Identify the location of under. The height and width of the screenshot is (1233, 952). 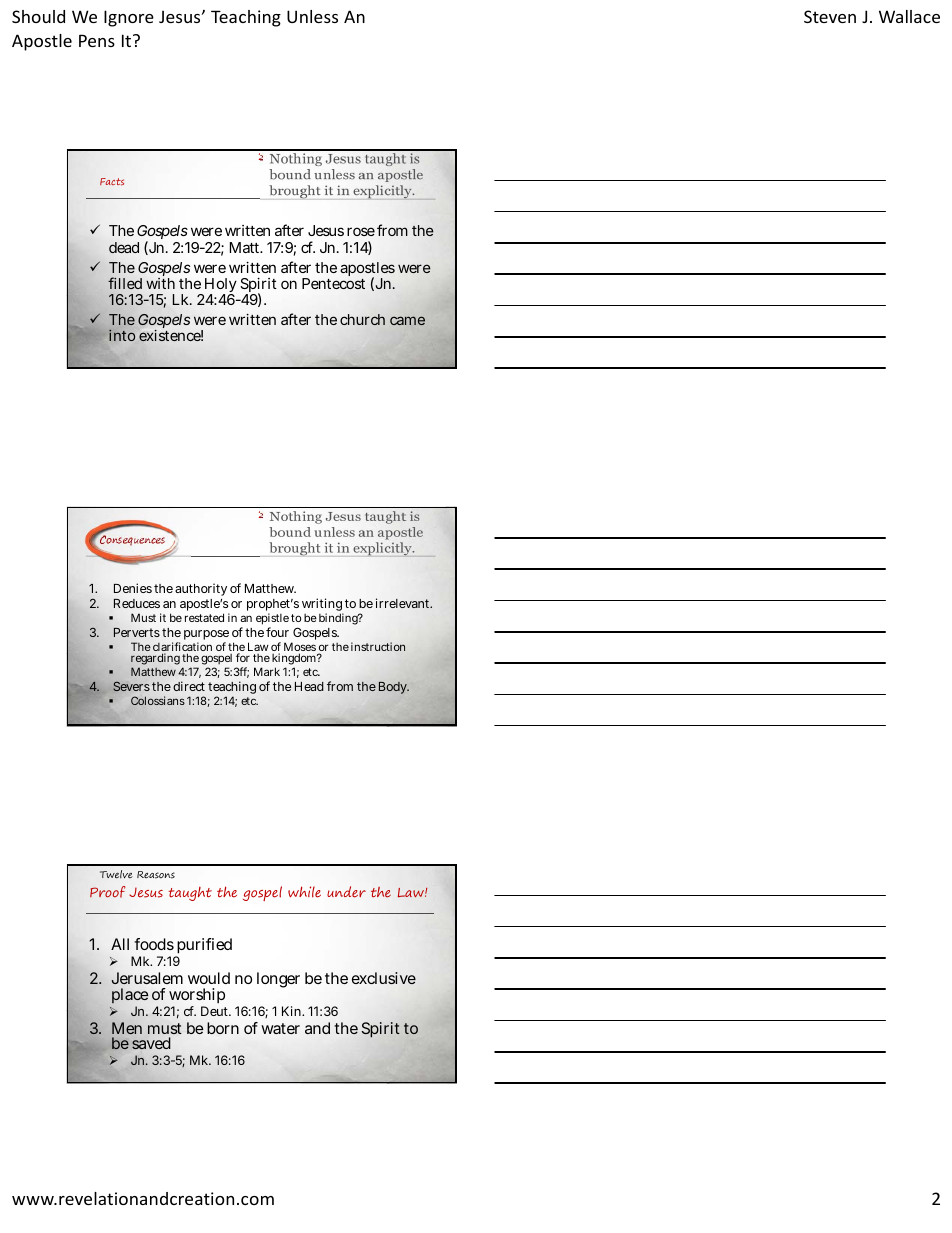
(346, 892).
